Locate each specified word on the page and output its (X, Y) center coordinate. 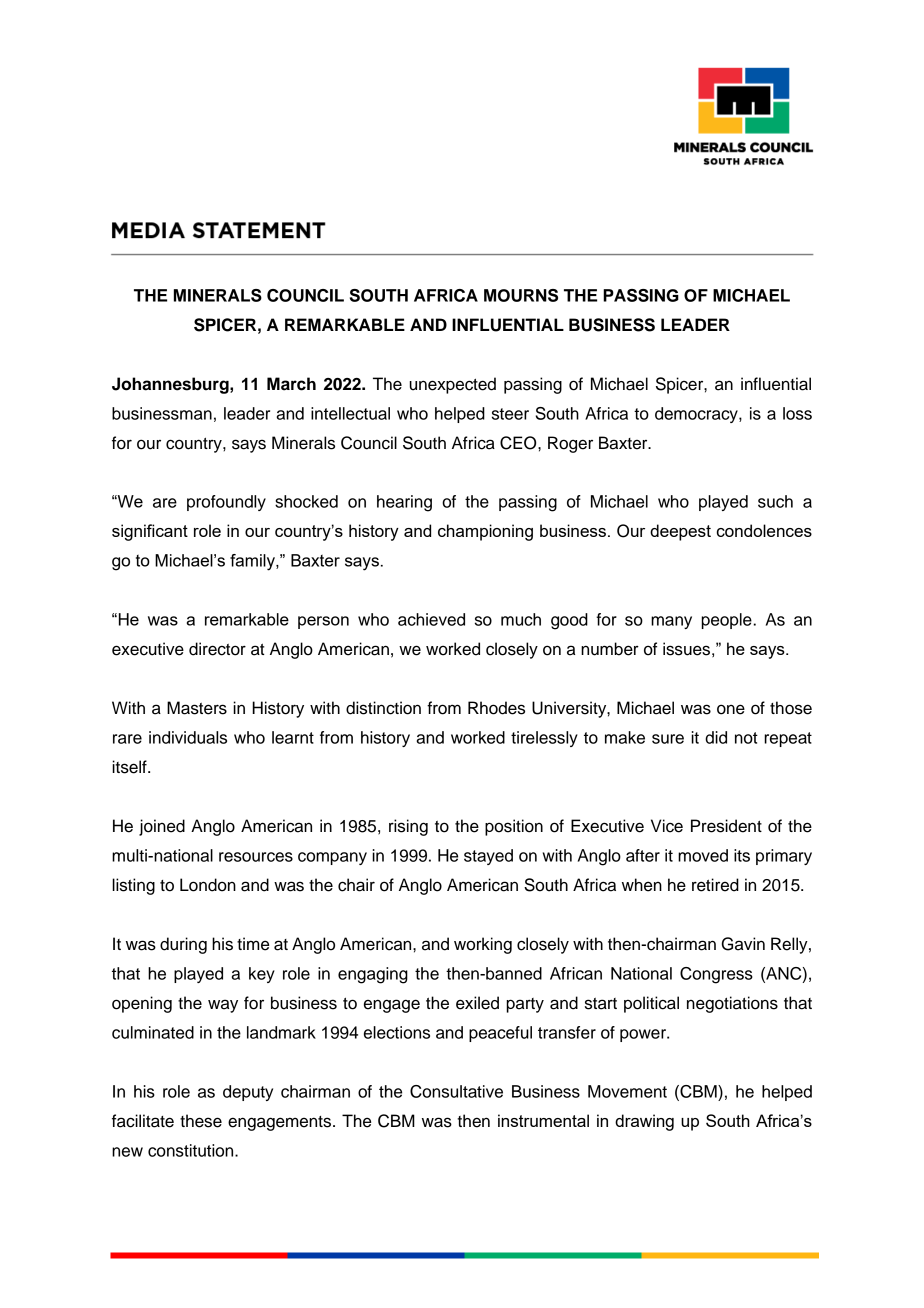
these (201, 1121)
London (208, 885)
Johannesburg (171, 385)
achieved (431, 619)
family (253, 562)
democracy (697, 415)
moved (703, 855)
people (727, 621)
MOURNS (521, 295)
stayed (488, 857)
